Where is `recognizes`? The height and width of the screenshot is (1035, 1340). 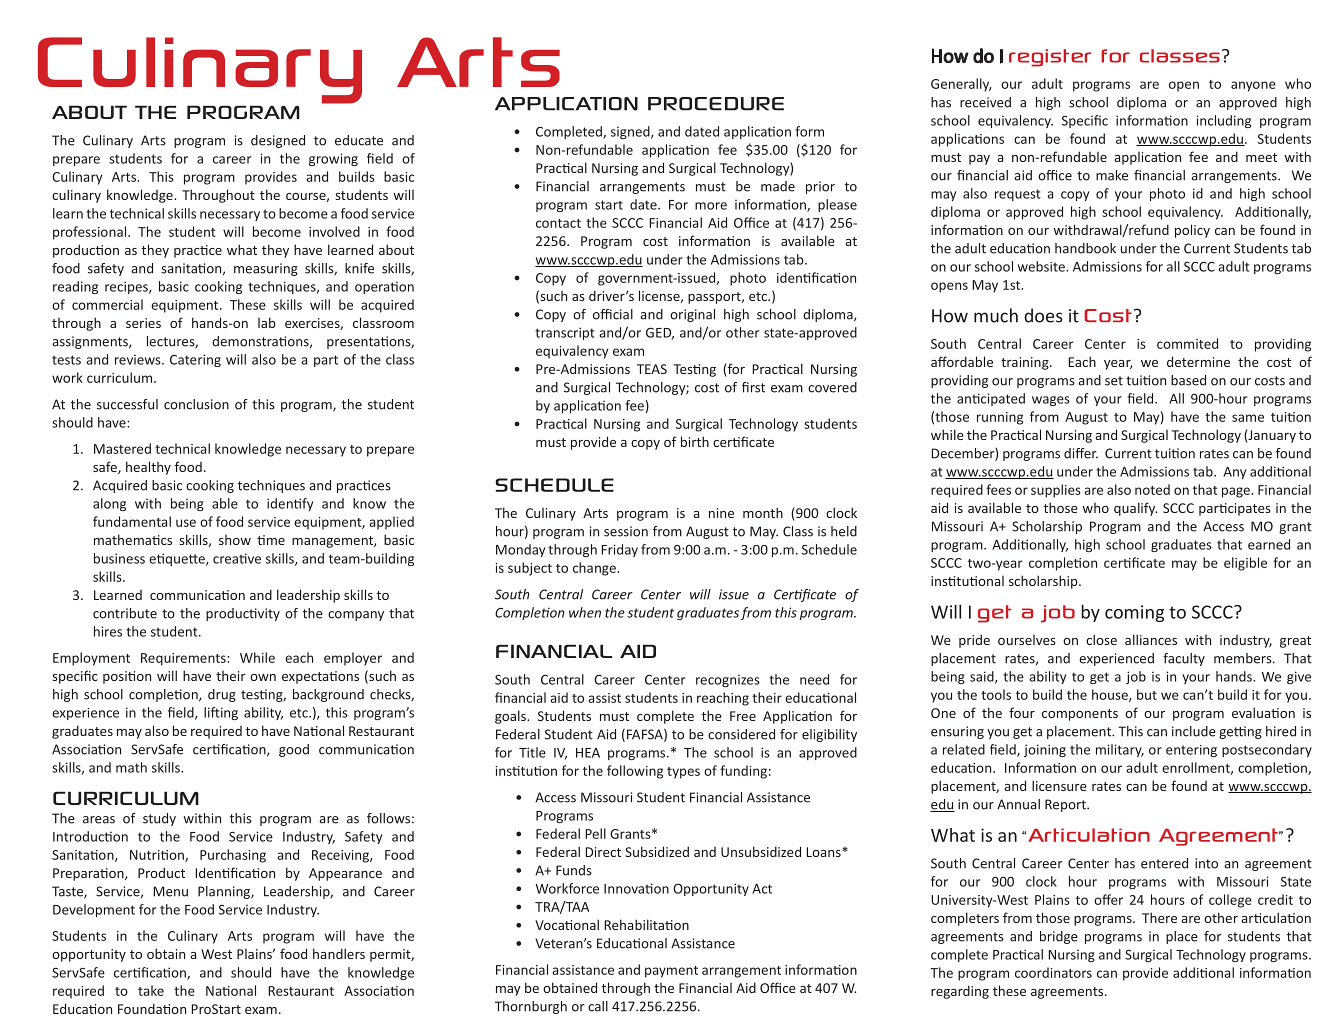 recognizes is located at coordinates (728, 681).
